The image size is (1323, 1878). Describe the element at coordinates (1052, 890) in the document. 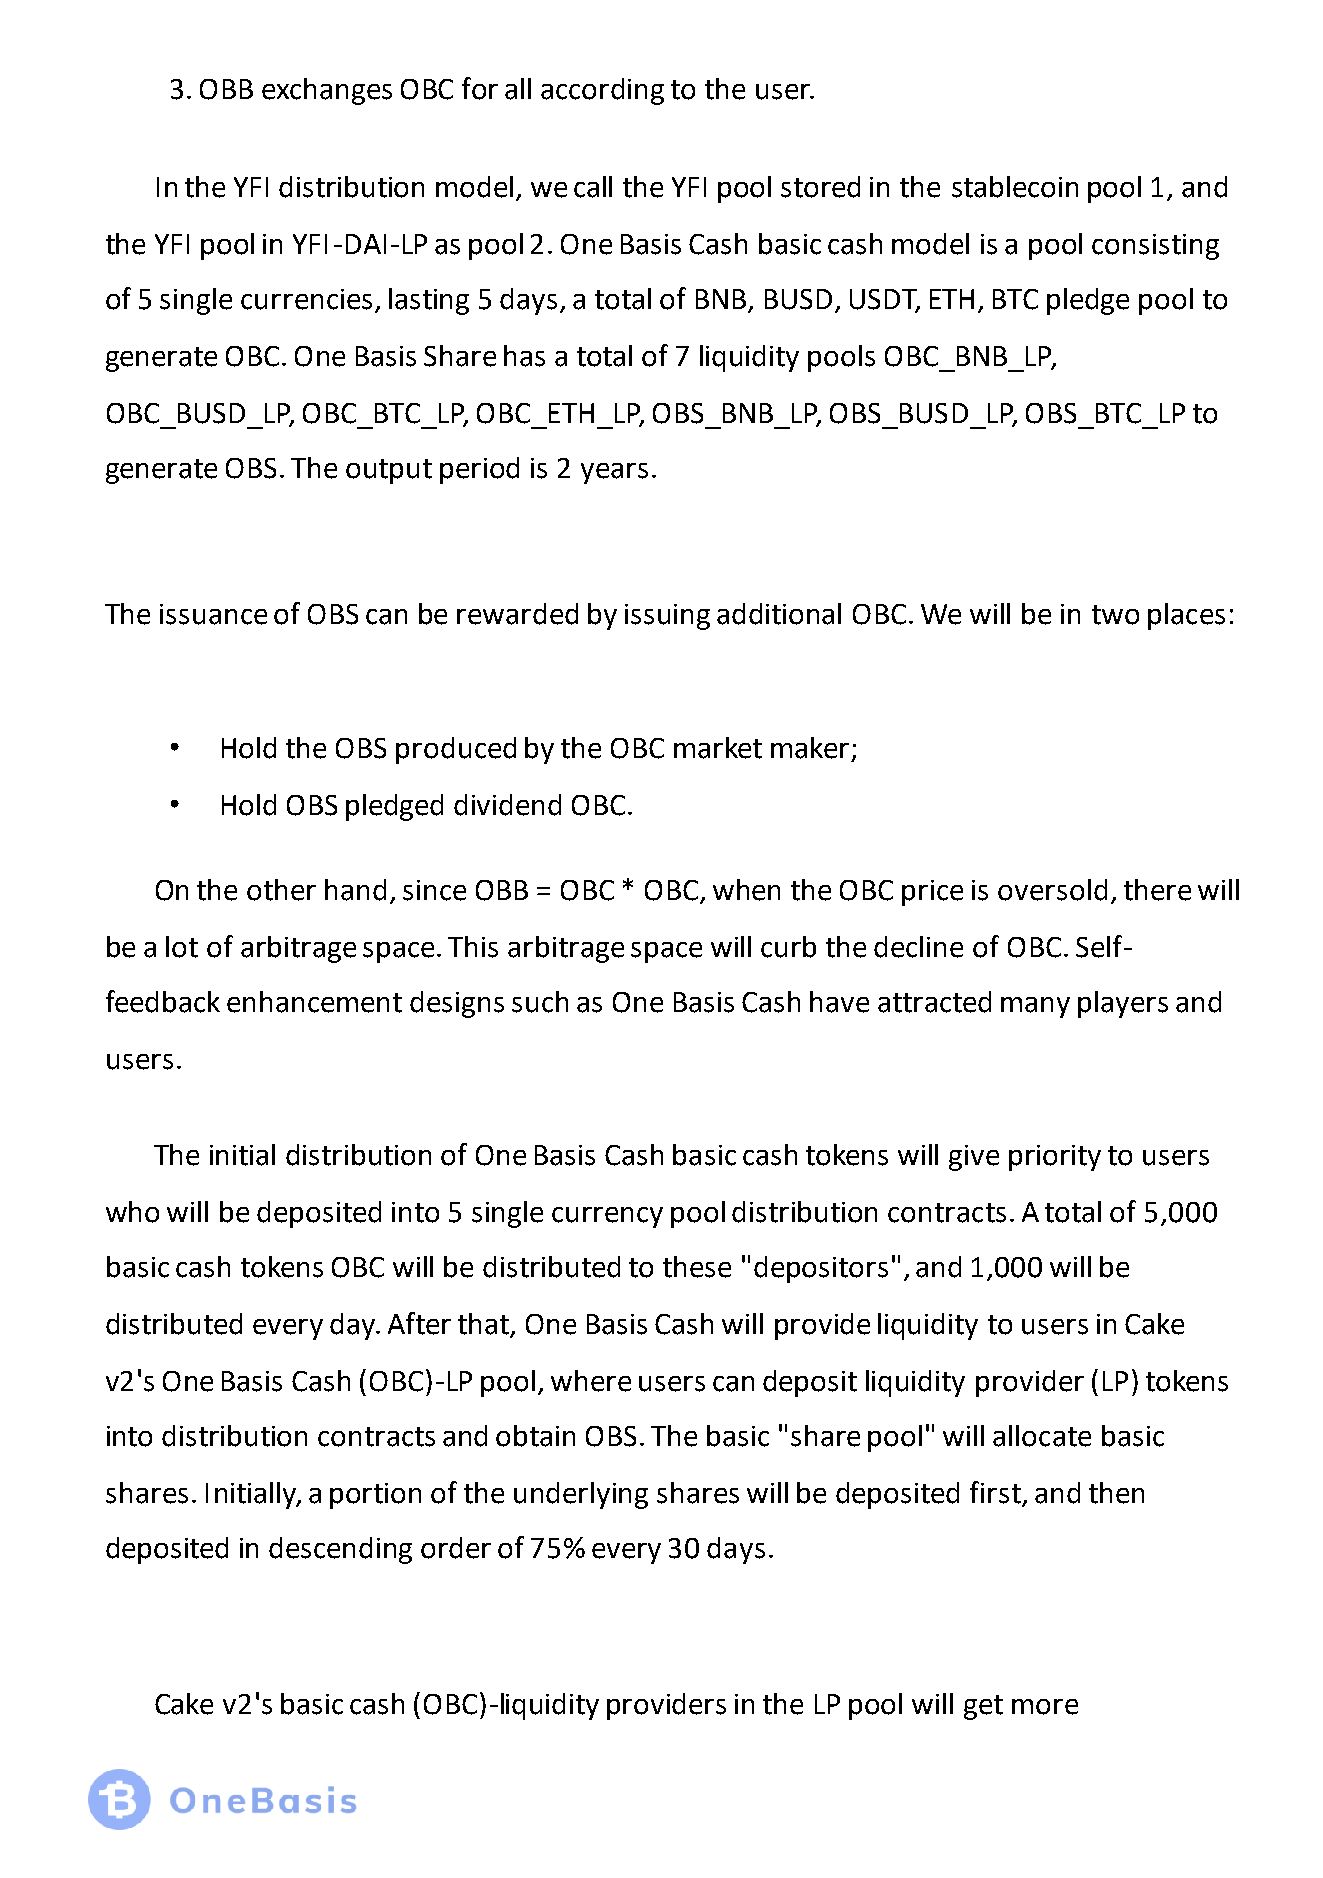

I see `oversold` at that location.
